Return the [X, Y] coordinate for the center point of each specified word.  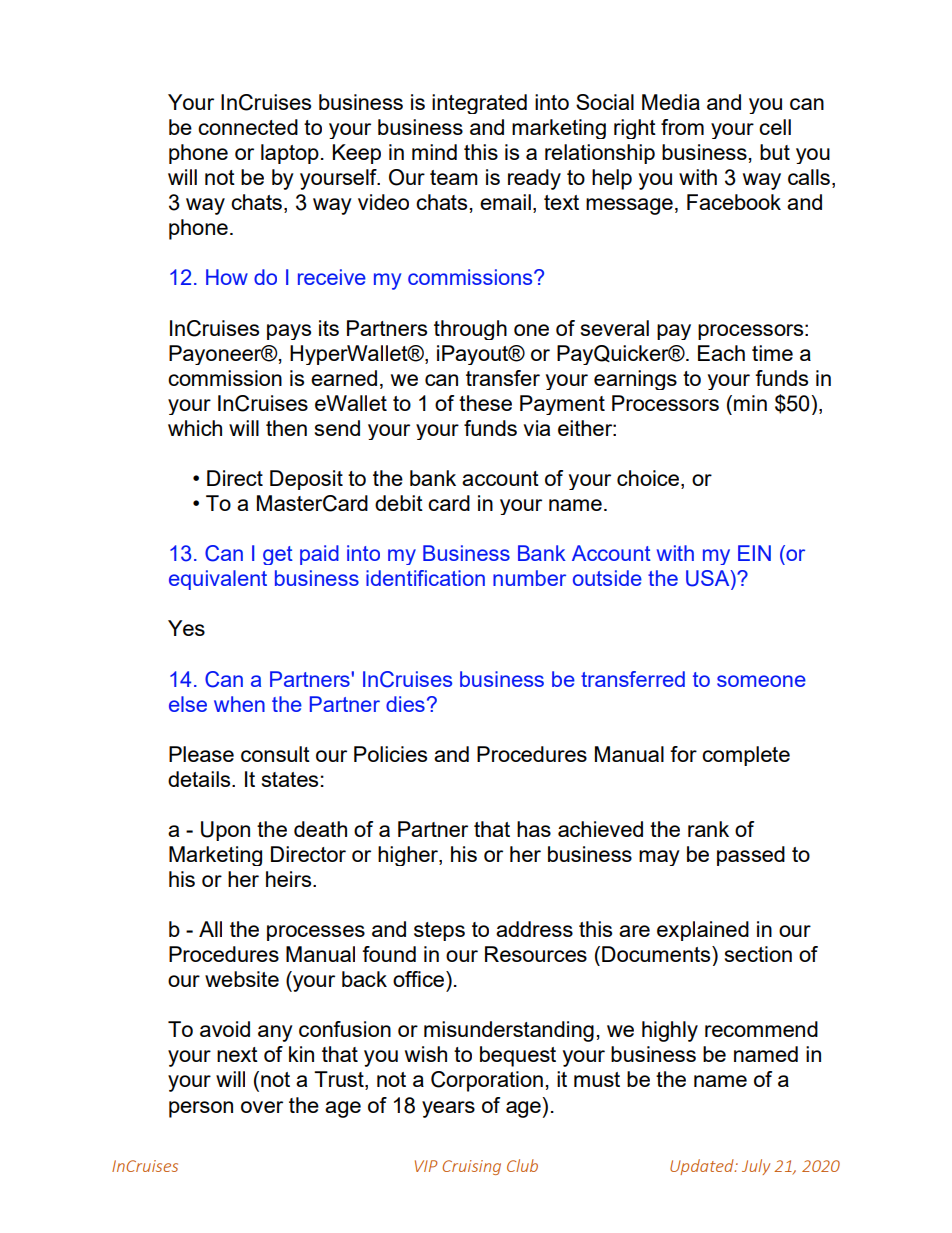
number [529, 578]
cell [775, 127]
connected [248, 127]
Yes [186, 628]
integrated [479, 104]
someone [761, 681]
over [262, 1107]
